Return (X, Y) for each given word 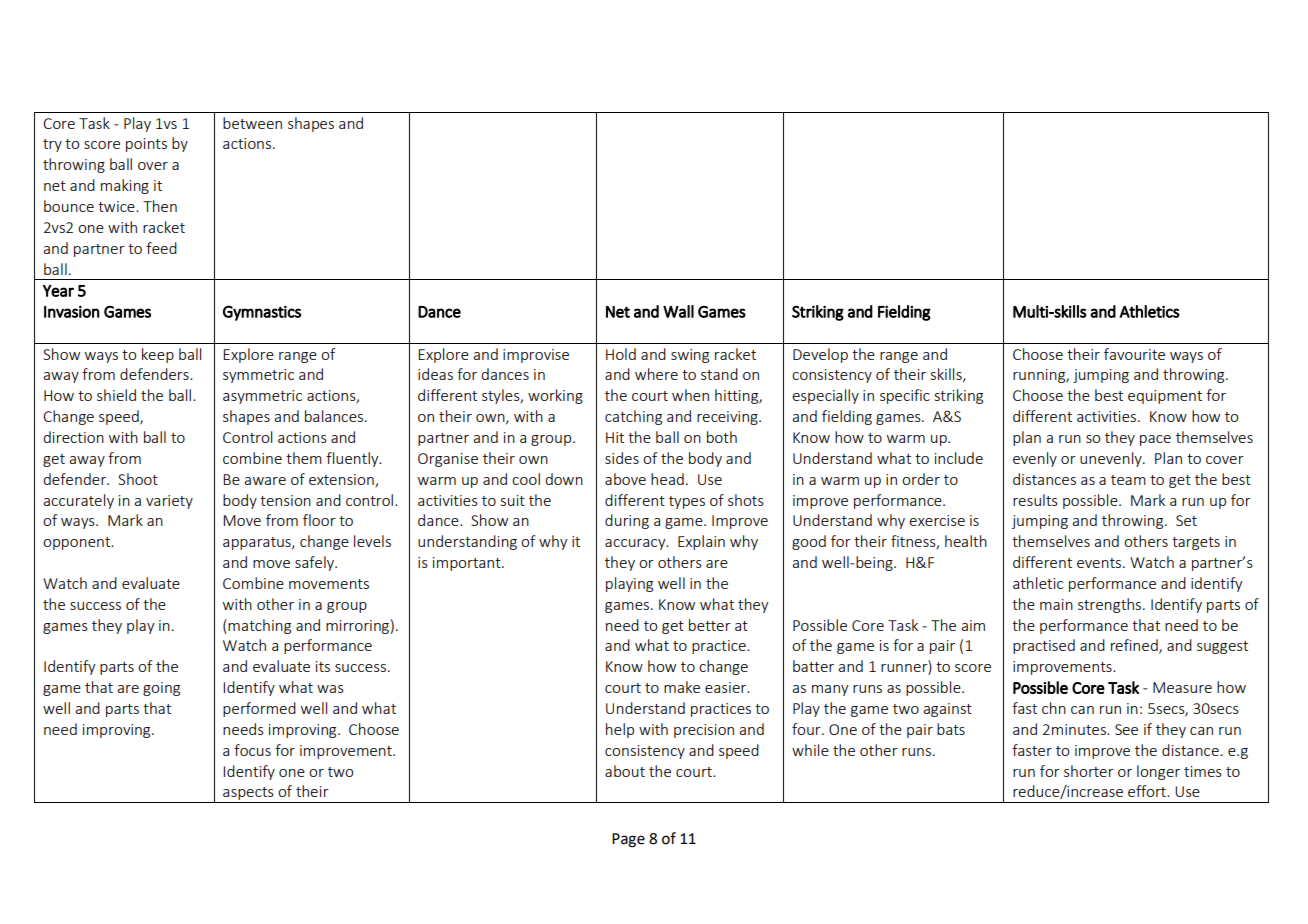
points (146, 145)
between (252, 123)
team (1128, 480)
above (625, 479)
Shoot (138, 479)
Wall (678, 311)
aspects (248, 795)
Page (628, 840)
